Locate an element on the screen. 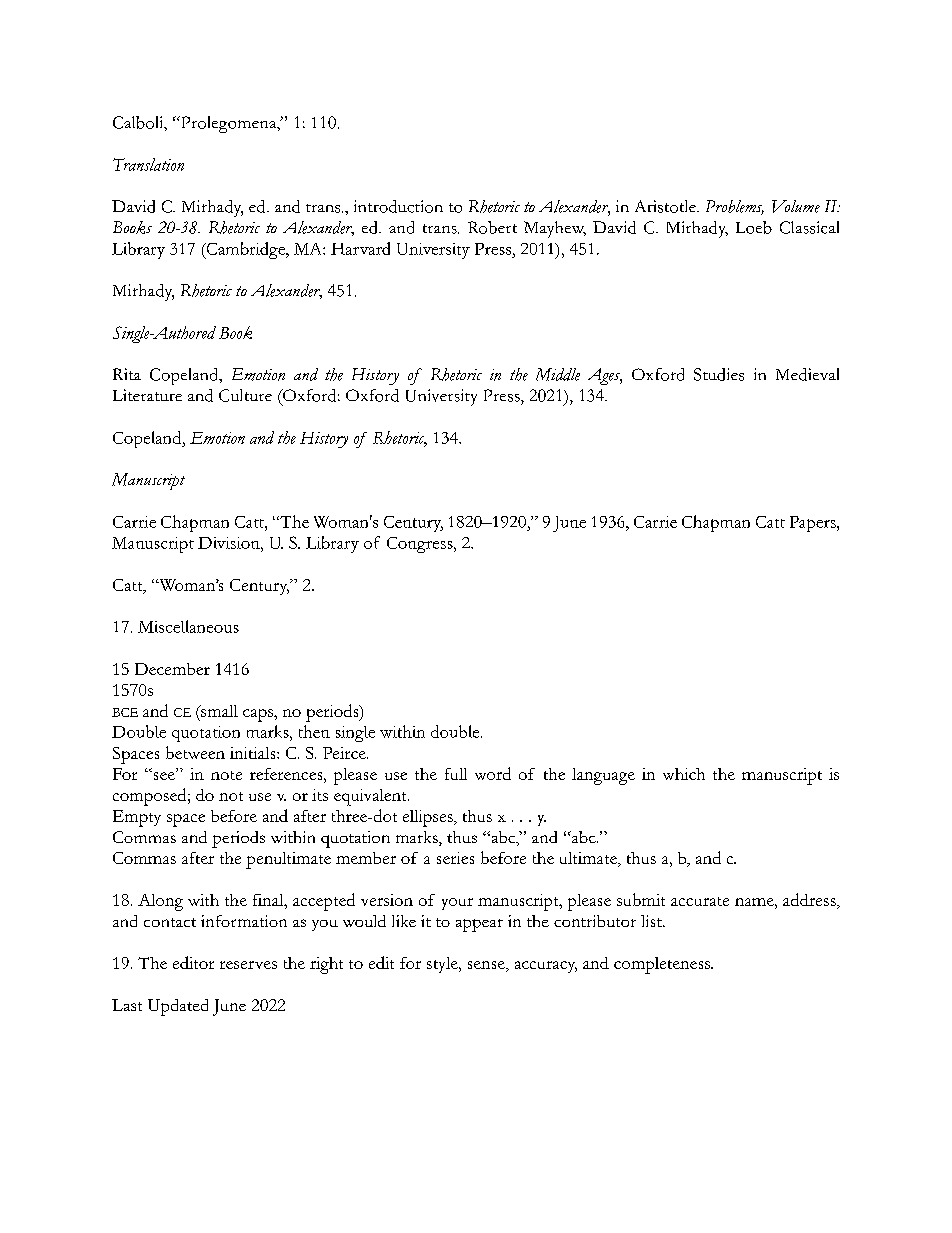 This screenshot has width=952, height=1233. Cambridge is located at coordinates (246, 250).
